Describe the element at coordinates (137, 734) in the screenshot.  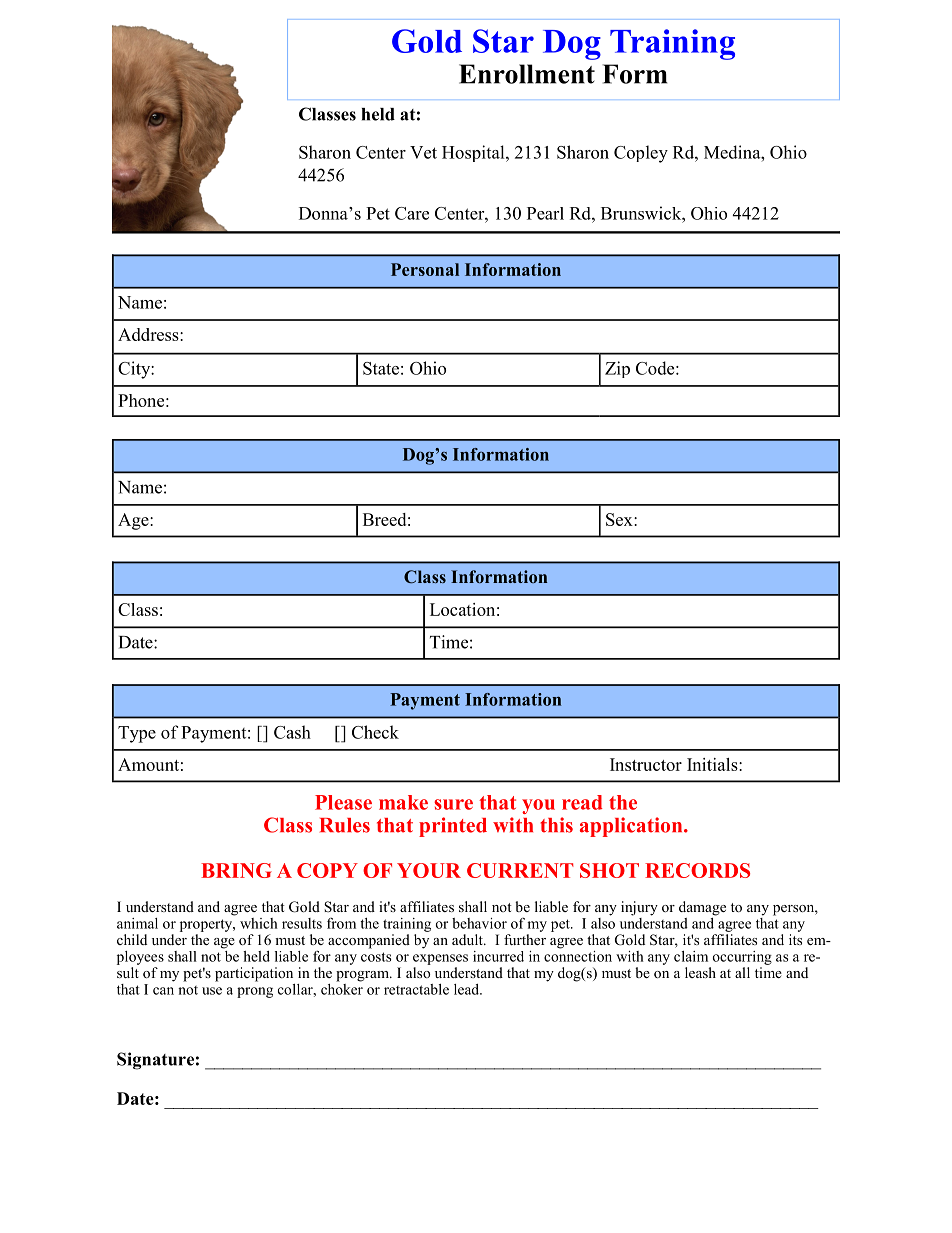
I see `Type` at that location.
